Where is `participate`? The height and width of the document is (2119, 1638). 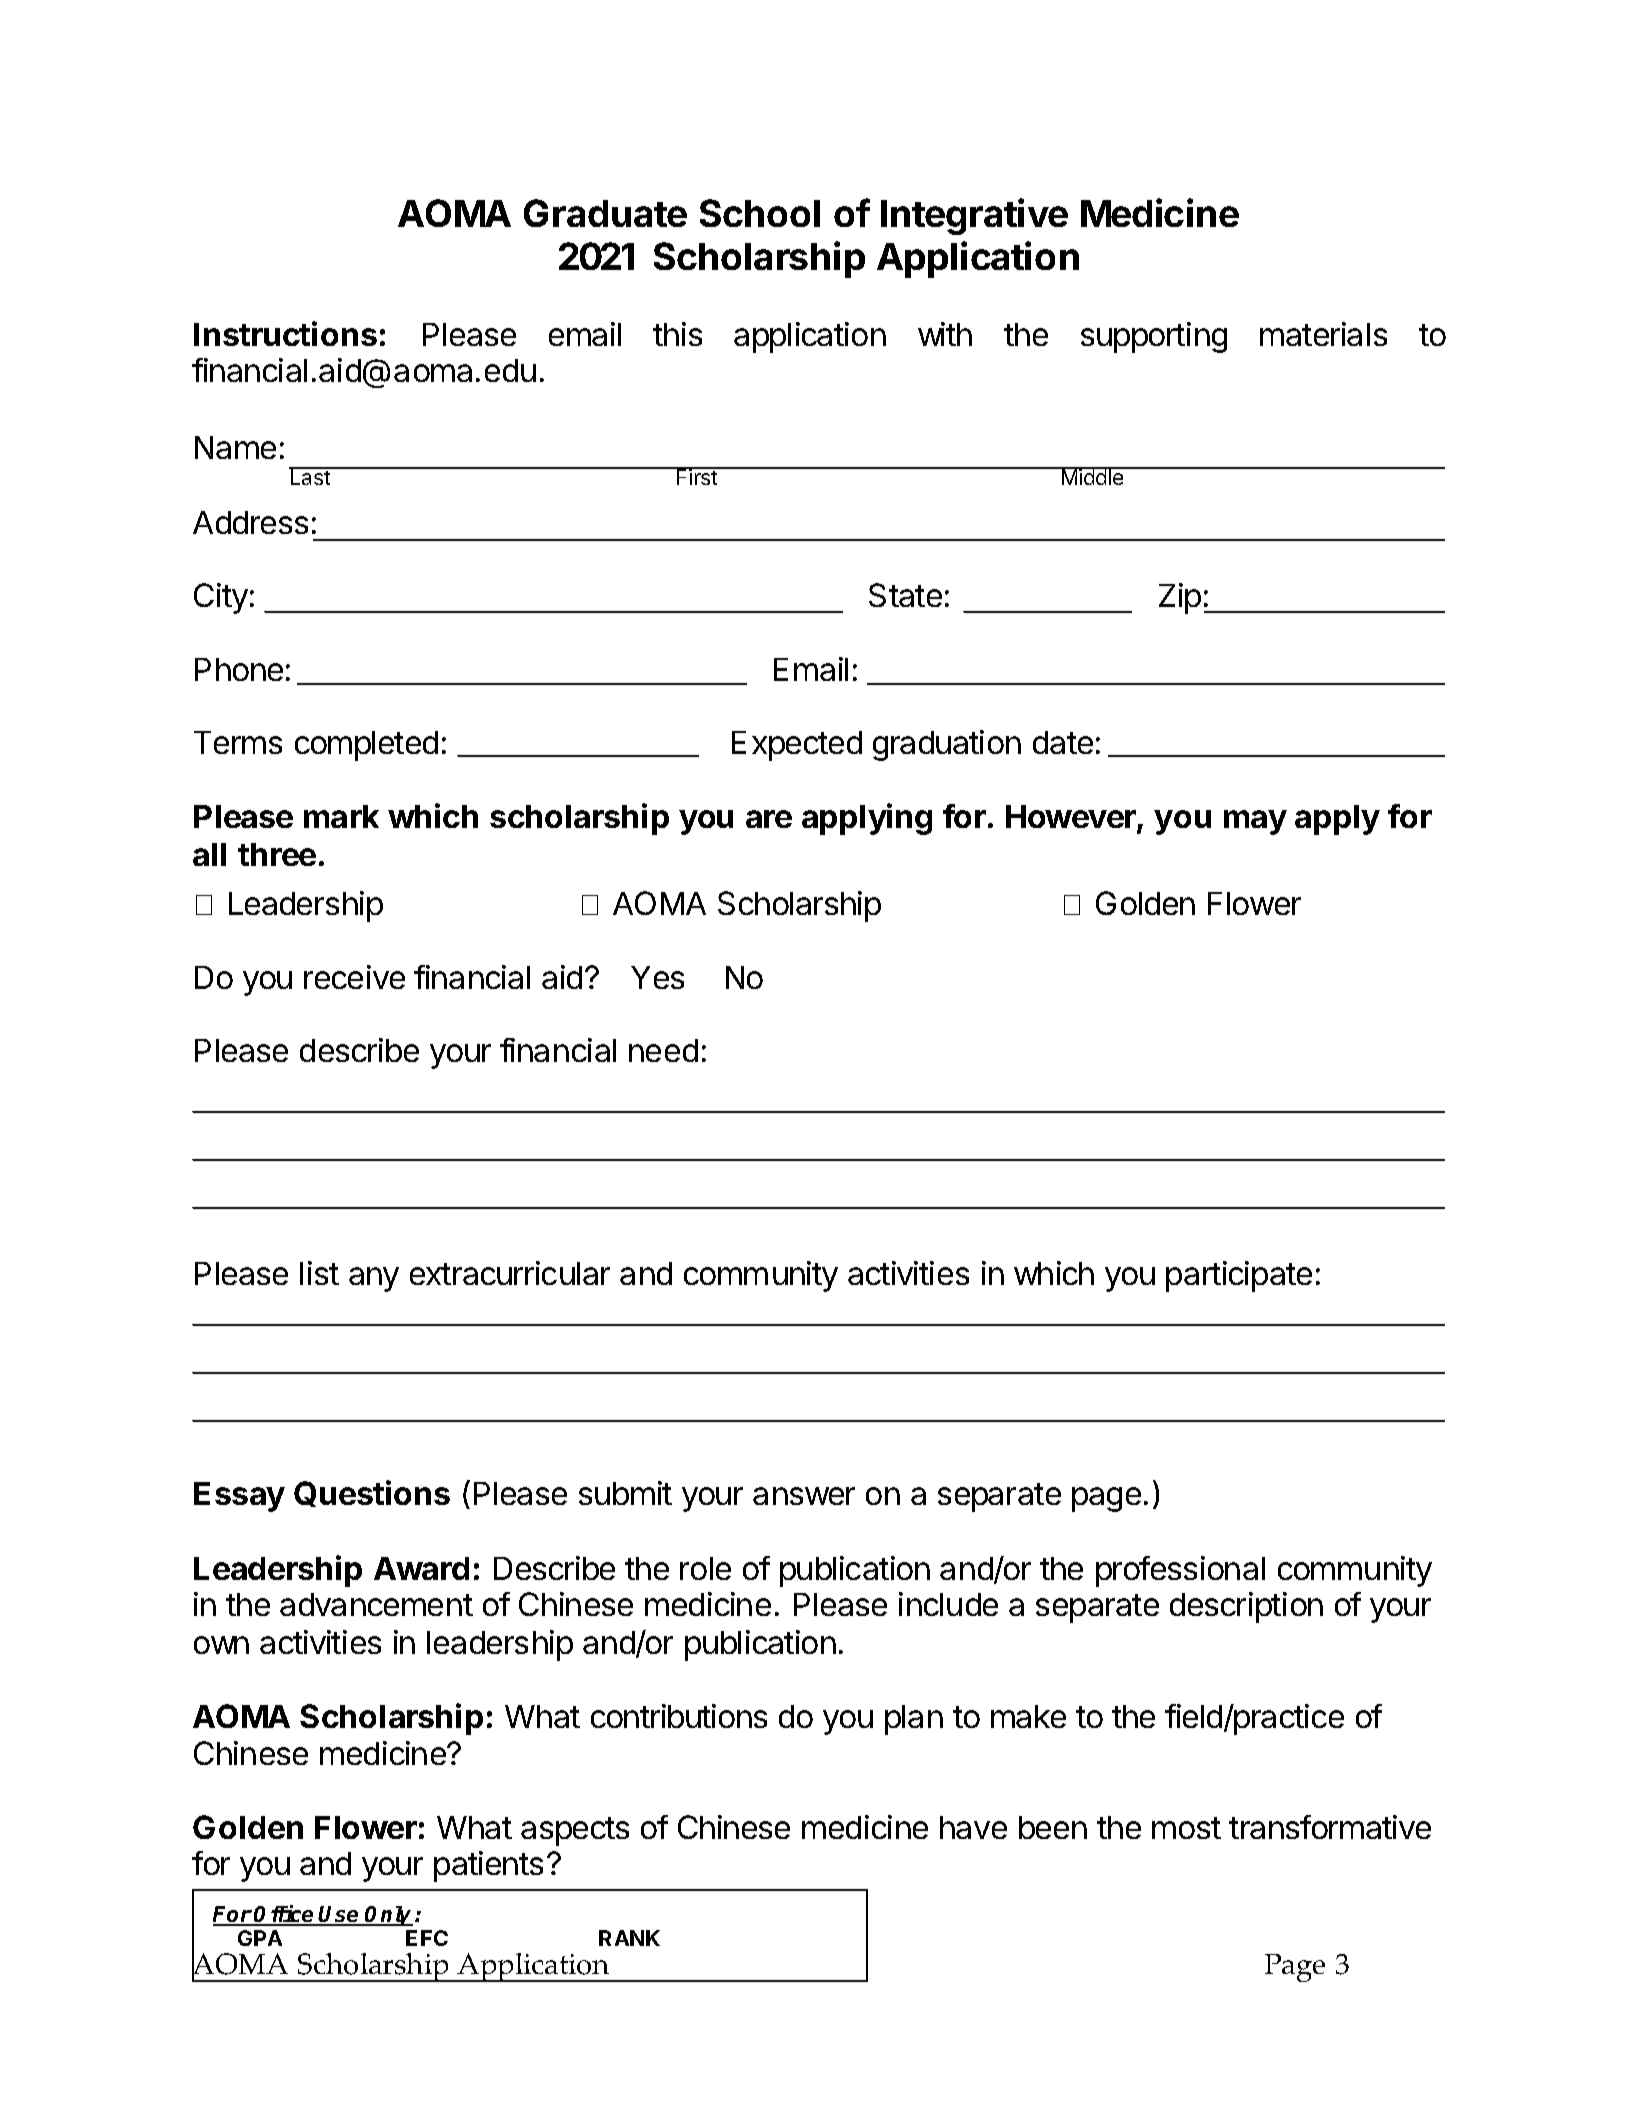 participate is located at coordinates (1239, 1276).
